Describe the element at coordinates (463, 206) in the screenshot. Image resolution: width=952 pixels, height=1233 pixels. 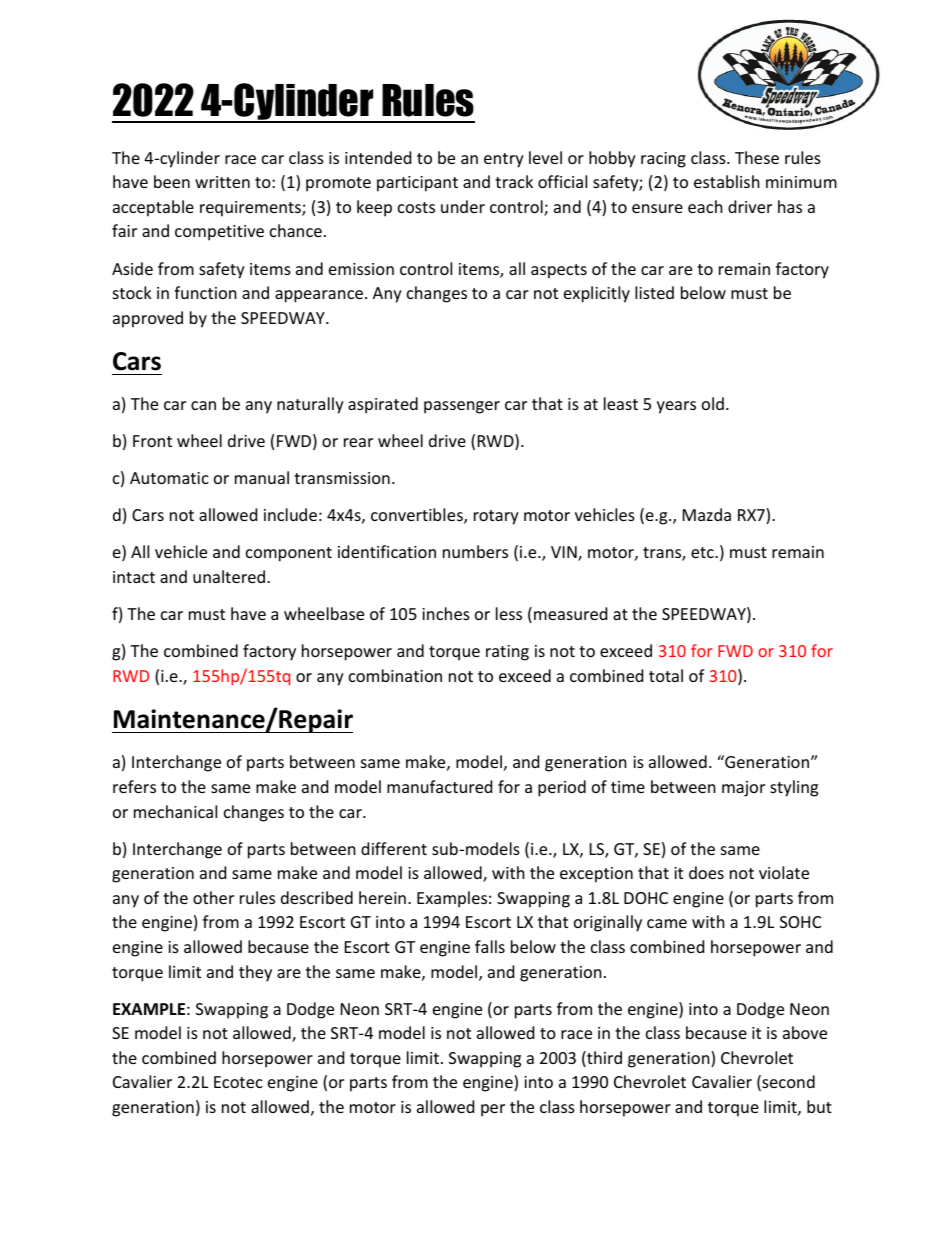
I see `under` at that location.
